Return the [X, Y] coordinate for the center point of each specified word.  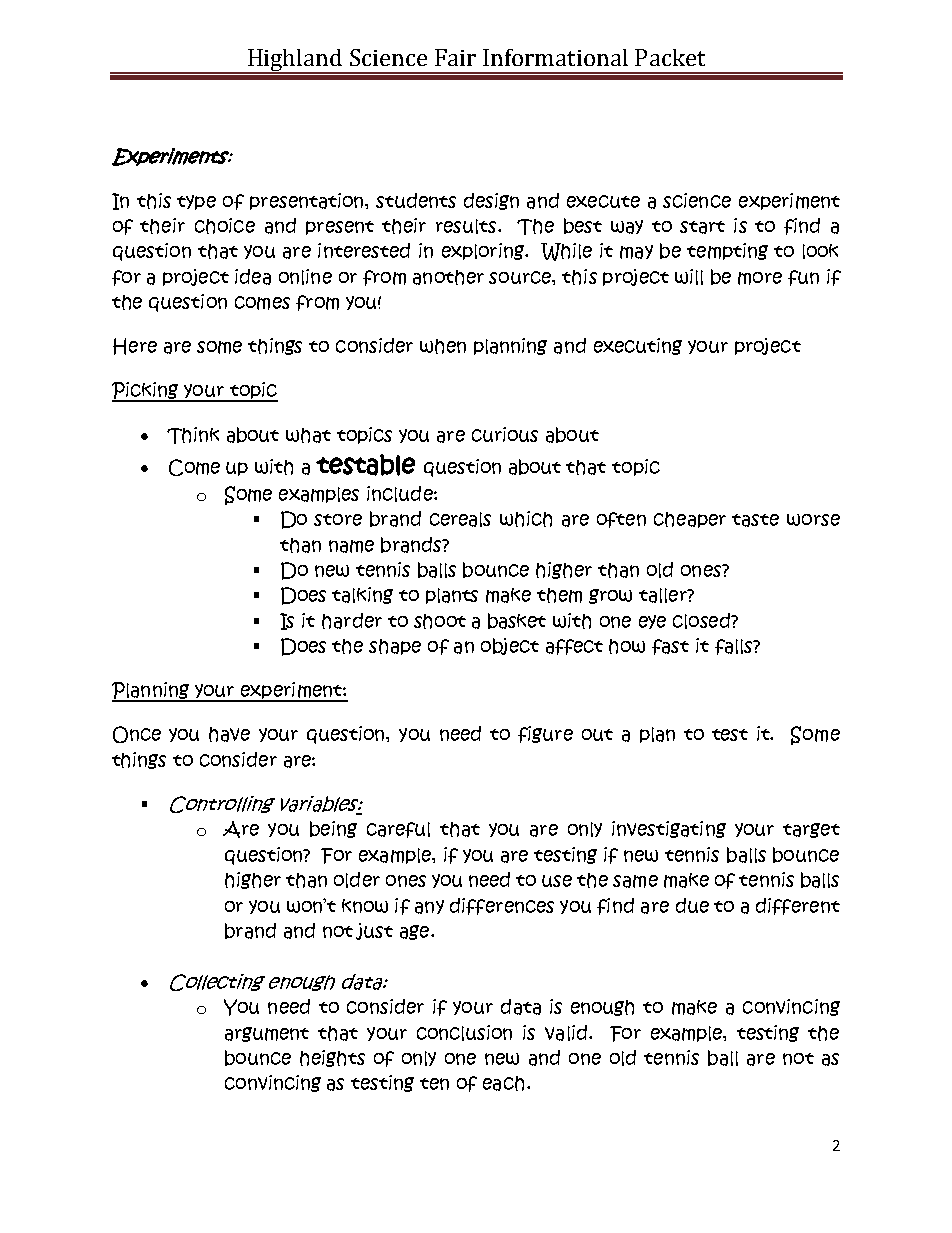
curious [505, 434]
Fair [455, 57]
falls [735, 647]
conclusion [464, 1033]
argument [267, 1034]
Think [193, 435]
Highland [295, 61]
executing [638, 346]
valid [566, 1033]
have [229, 734]
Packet [670, 57]
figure [545, 734]
